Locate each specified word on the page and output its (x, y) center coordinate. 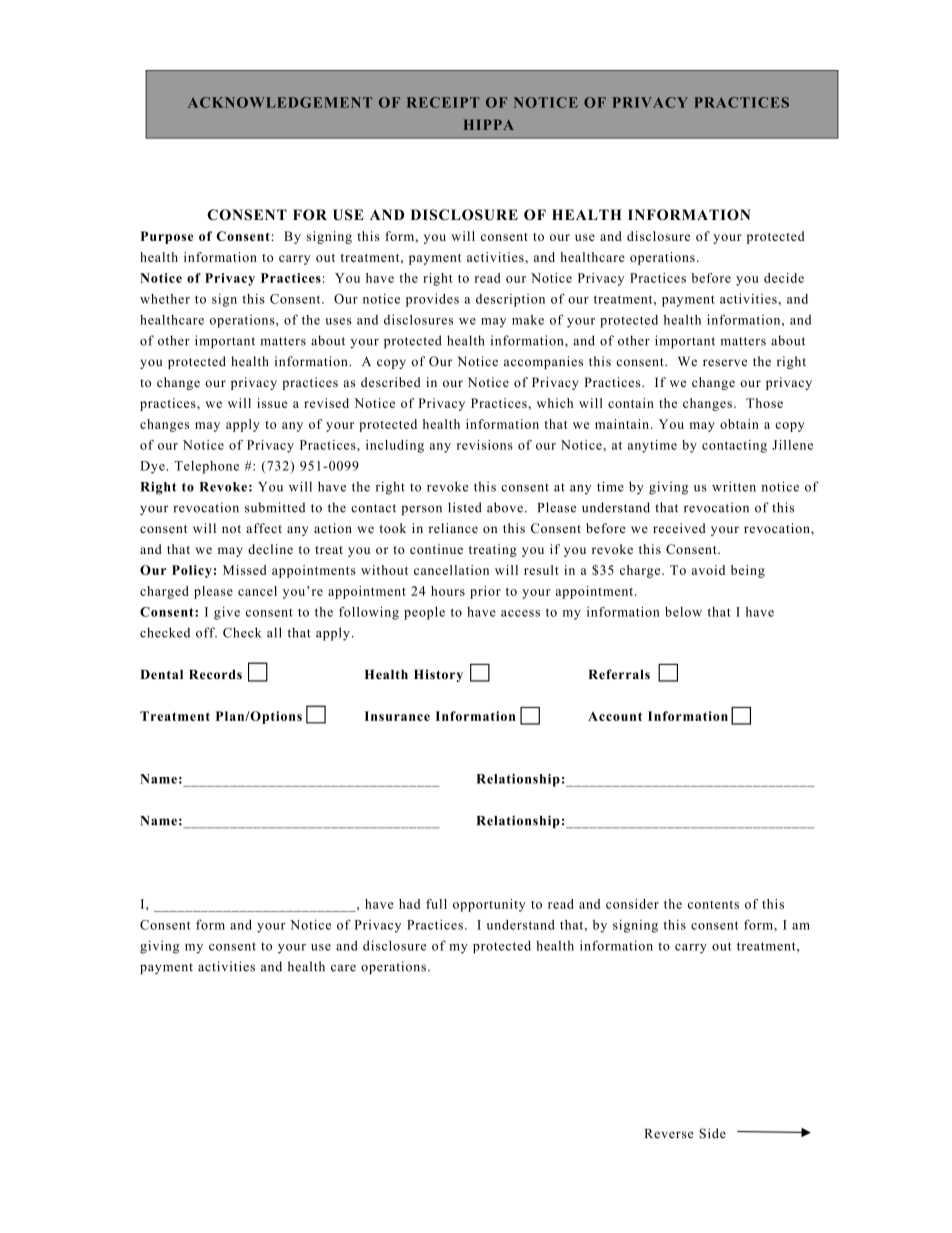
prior (485, 592)
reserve (725, 363)
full (436, 904)
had (409, 904)
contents (713, 904)
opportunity (489, 905)
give (227, 613)
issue (272, 403)
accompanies (543, 362)
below (683, 612)
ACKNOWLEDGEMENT (280, 102)
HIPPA (489, 124)
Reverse (669, 1134)
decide (784, 278)
